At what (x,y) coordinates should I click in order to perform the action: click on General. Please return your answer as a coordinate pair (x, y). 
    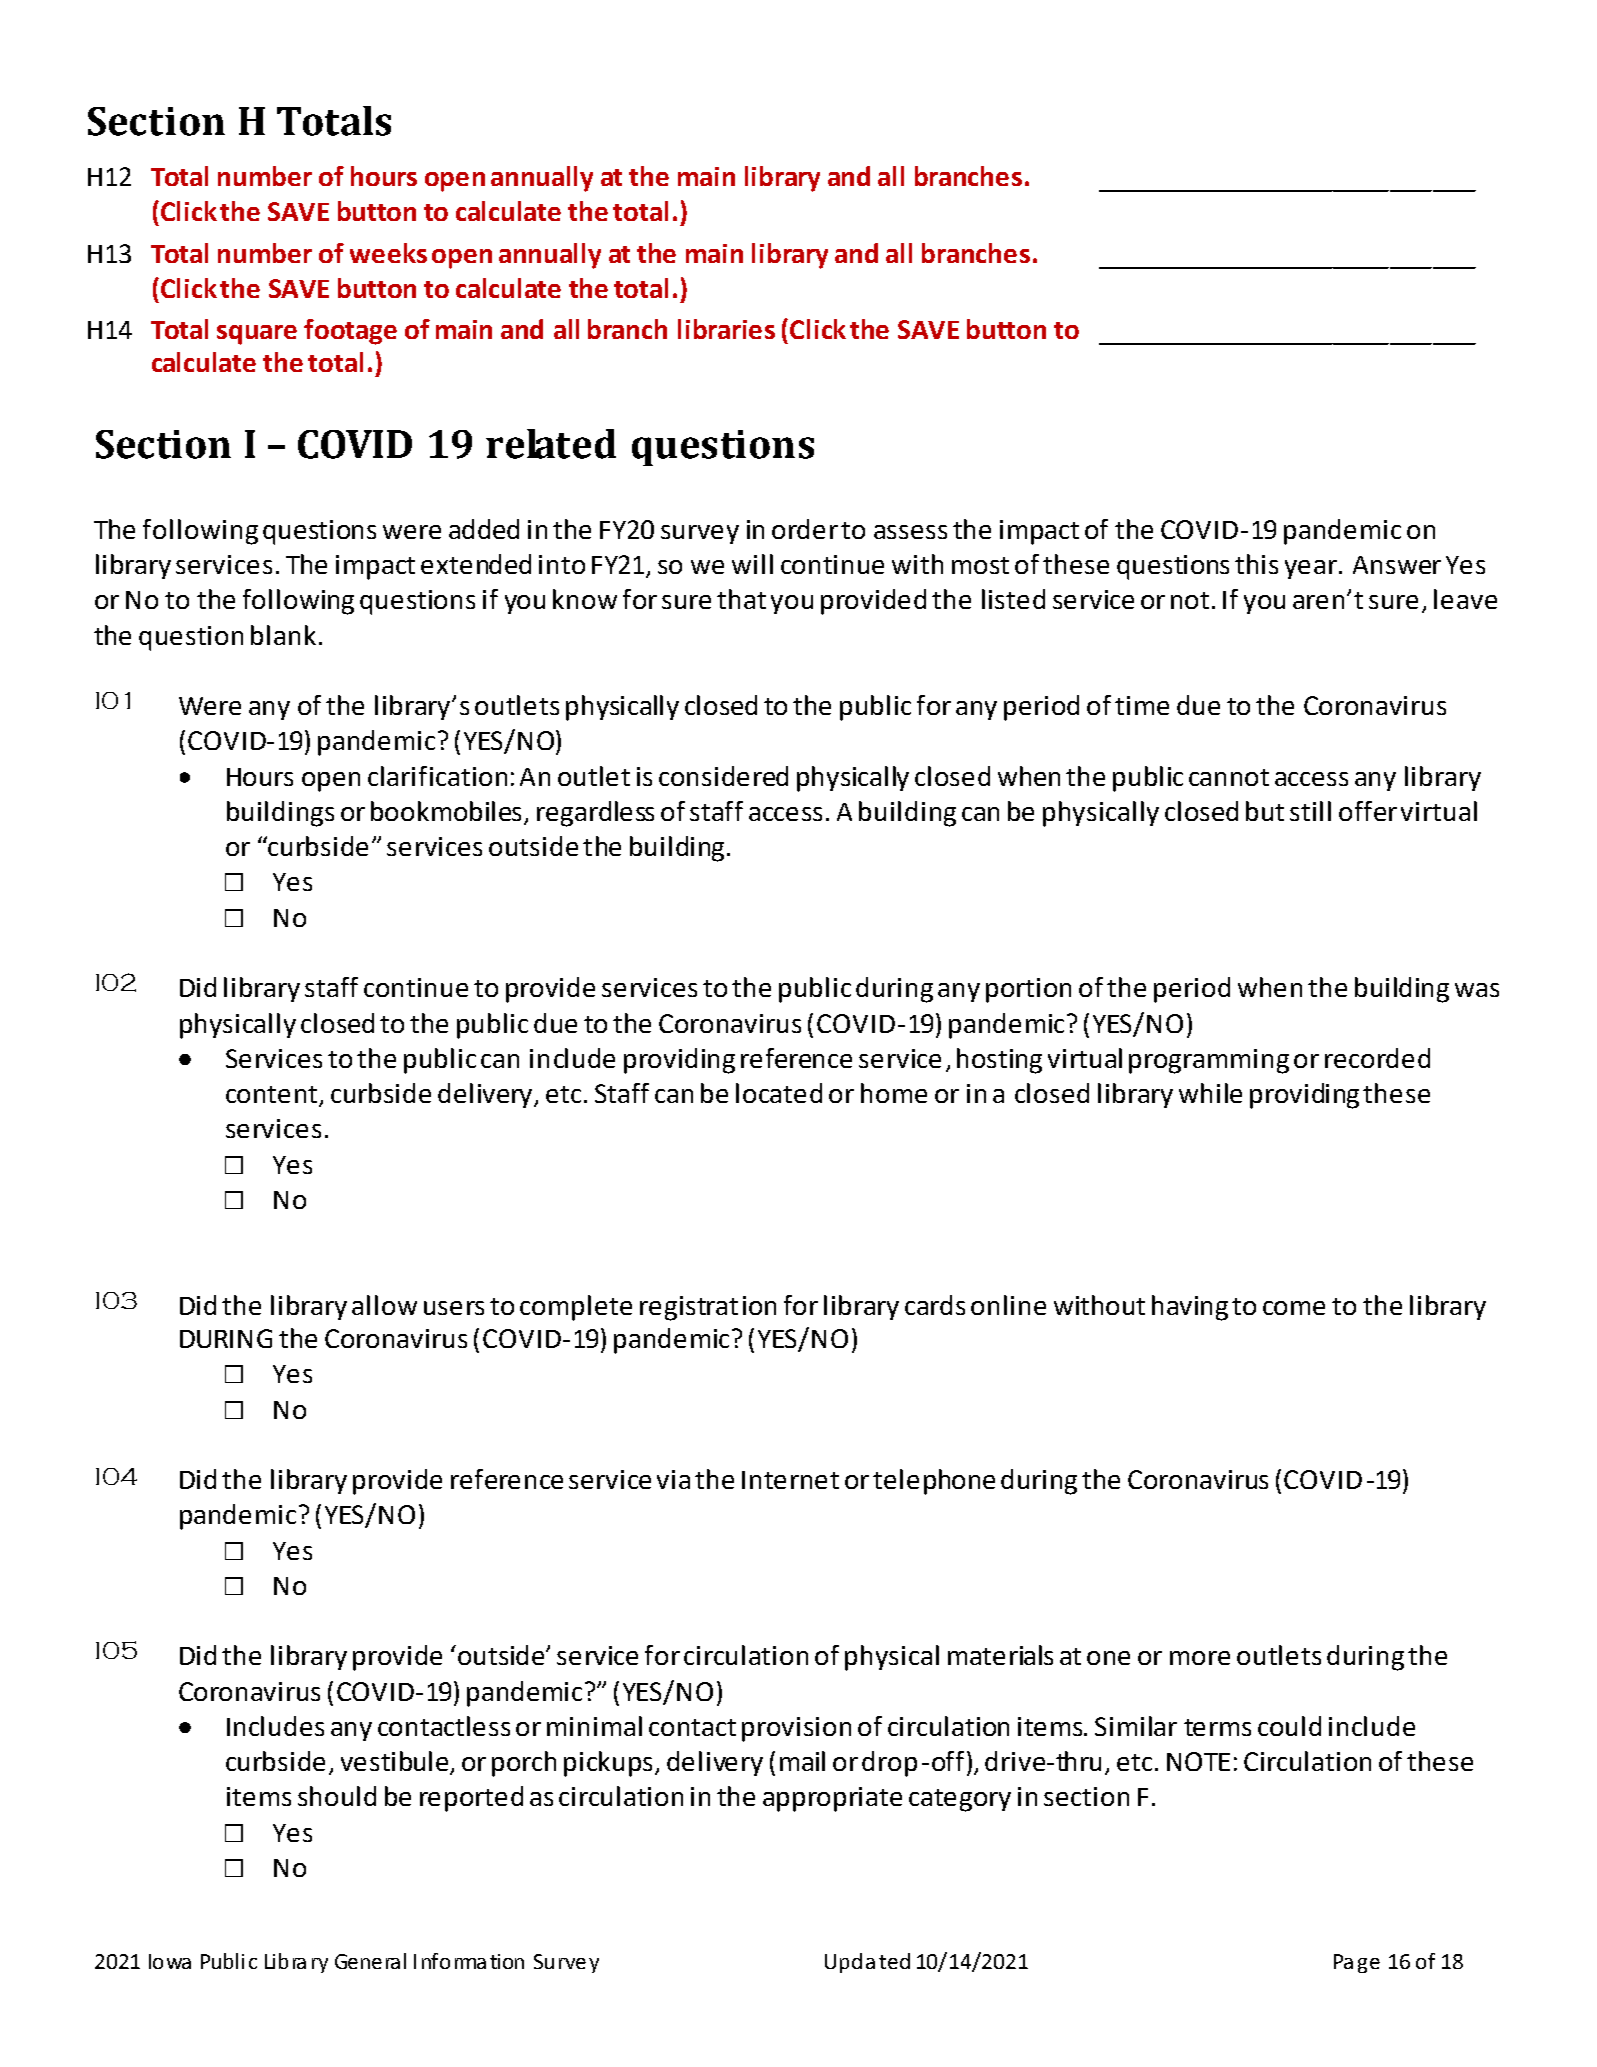
    Looking at the image, I should click on (370, 1961).
